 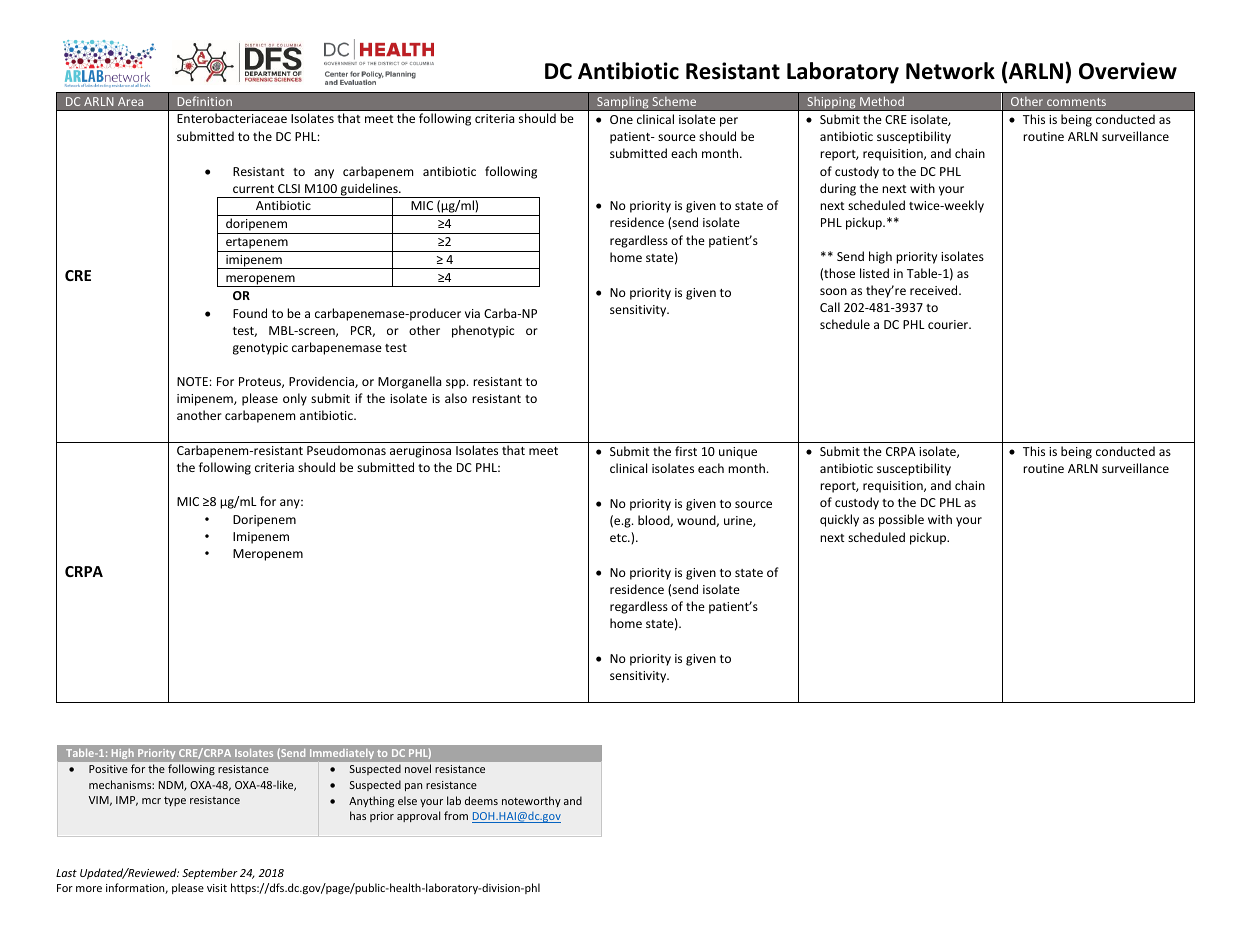 What do you see at coordinates (130, 101) in the image?
I see `Area` at bounding box center [130, 101].
